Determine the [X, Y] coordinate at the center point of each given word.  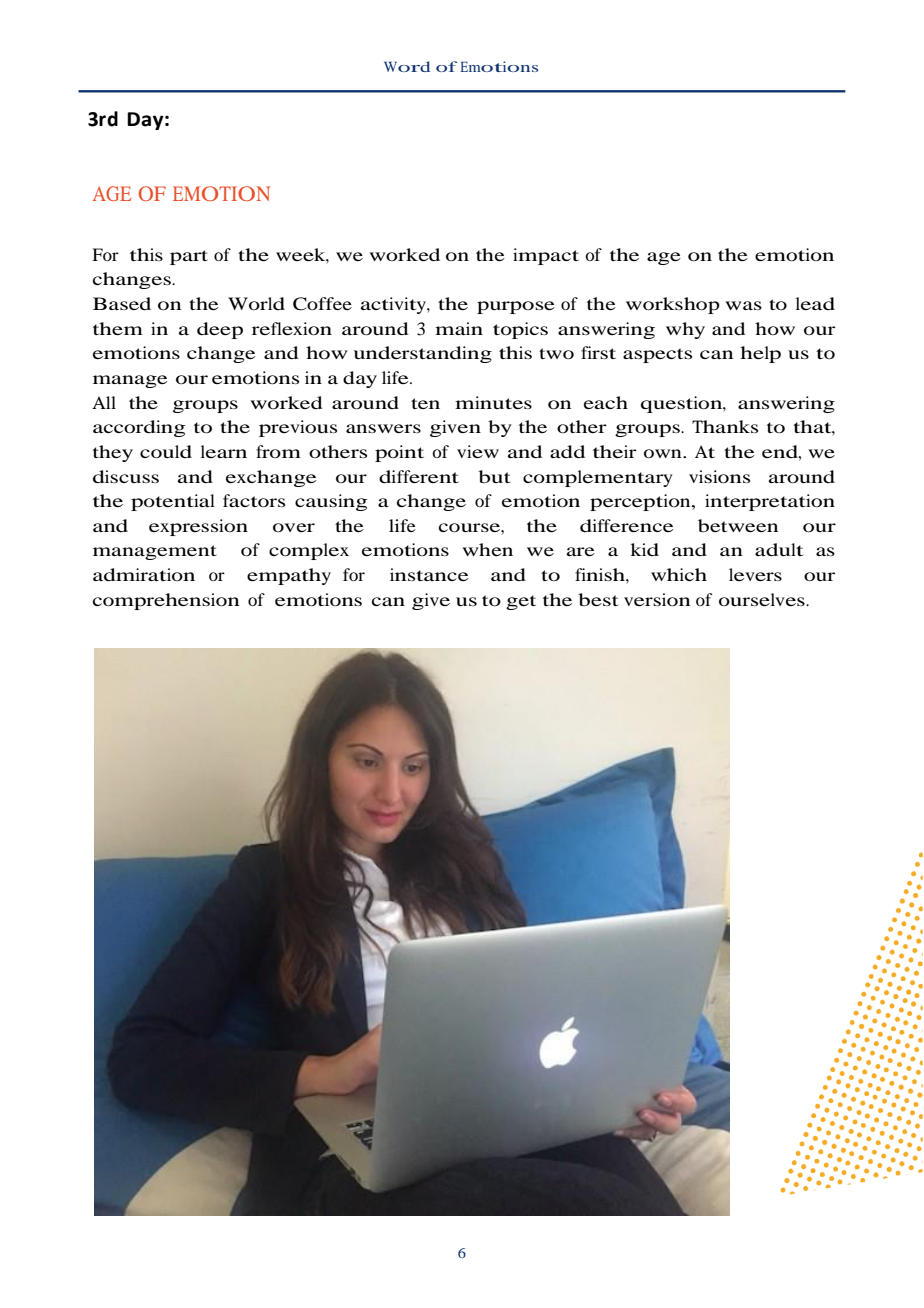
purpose [516, 307]
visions [719, 476]
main [459, 328]
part [189, 257]
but [494, 476]
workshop [673, 305]
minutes [493, 402]
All [104, 402]
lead [815, 303]
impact [546, 256]
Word [407, 66]
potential [173, 502]
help [760, 354]
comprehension [166, 601]
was [743, 305]
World [256, 303]
